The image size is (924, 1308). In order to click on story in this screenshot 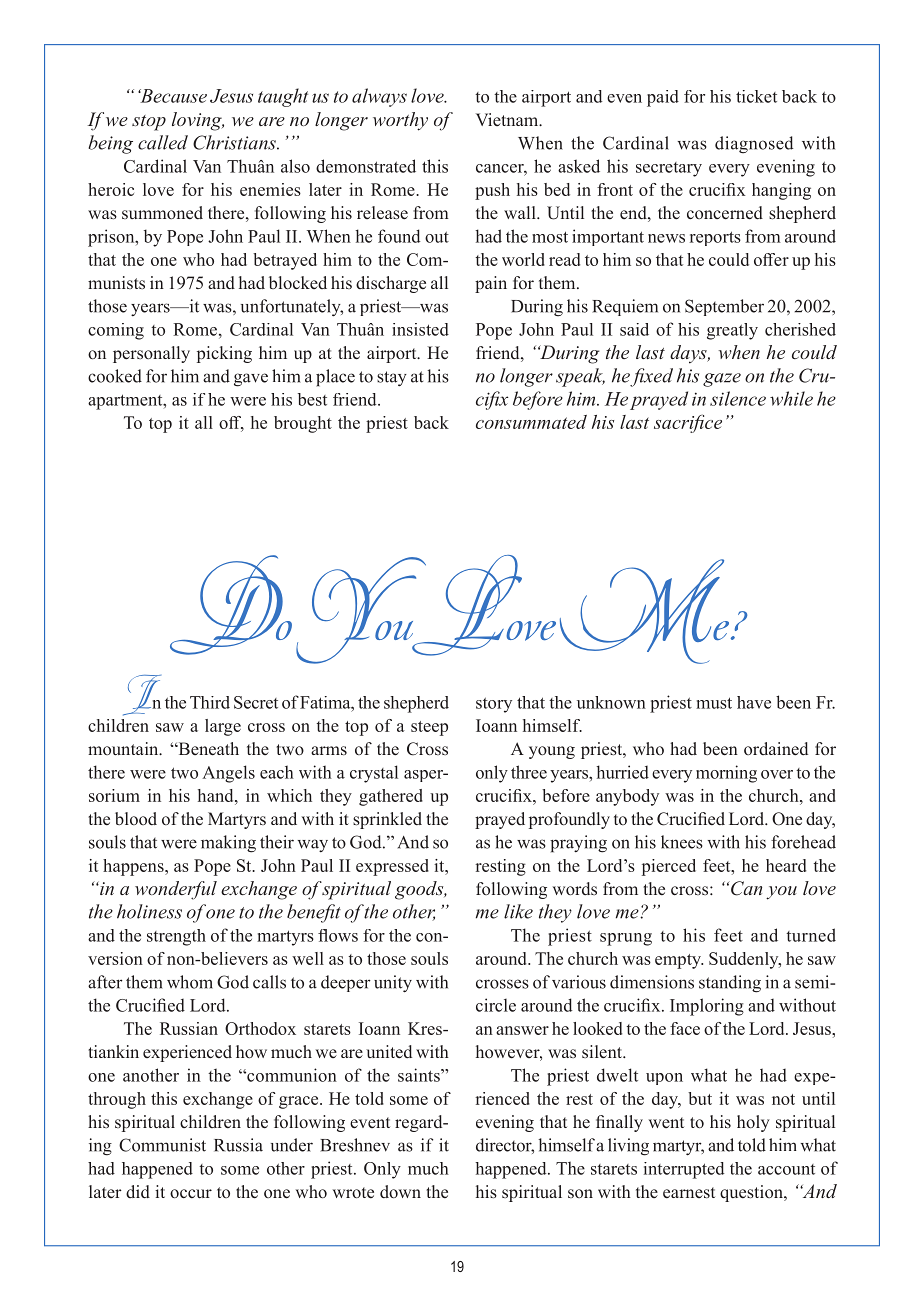, I will do `click(494, 705)`.
